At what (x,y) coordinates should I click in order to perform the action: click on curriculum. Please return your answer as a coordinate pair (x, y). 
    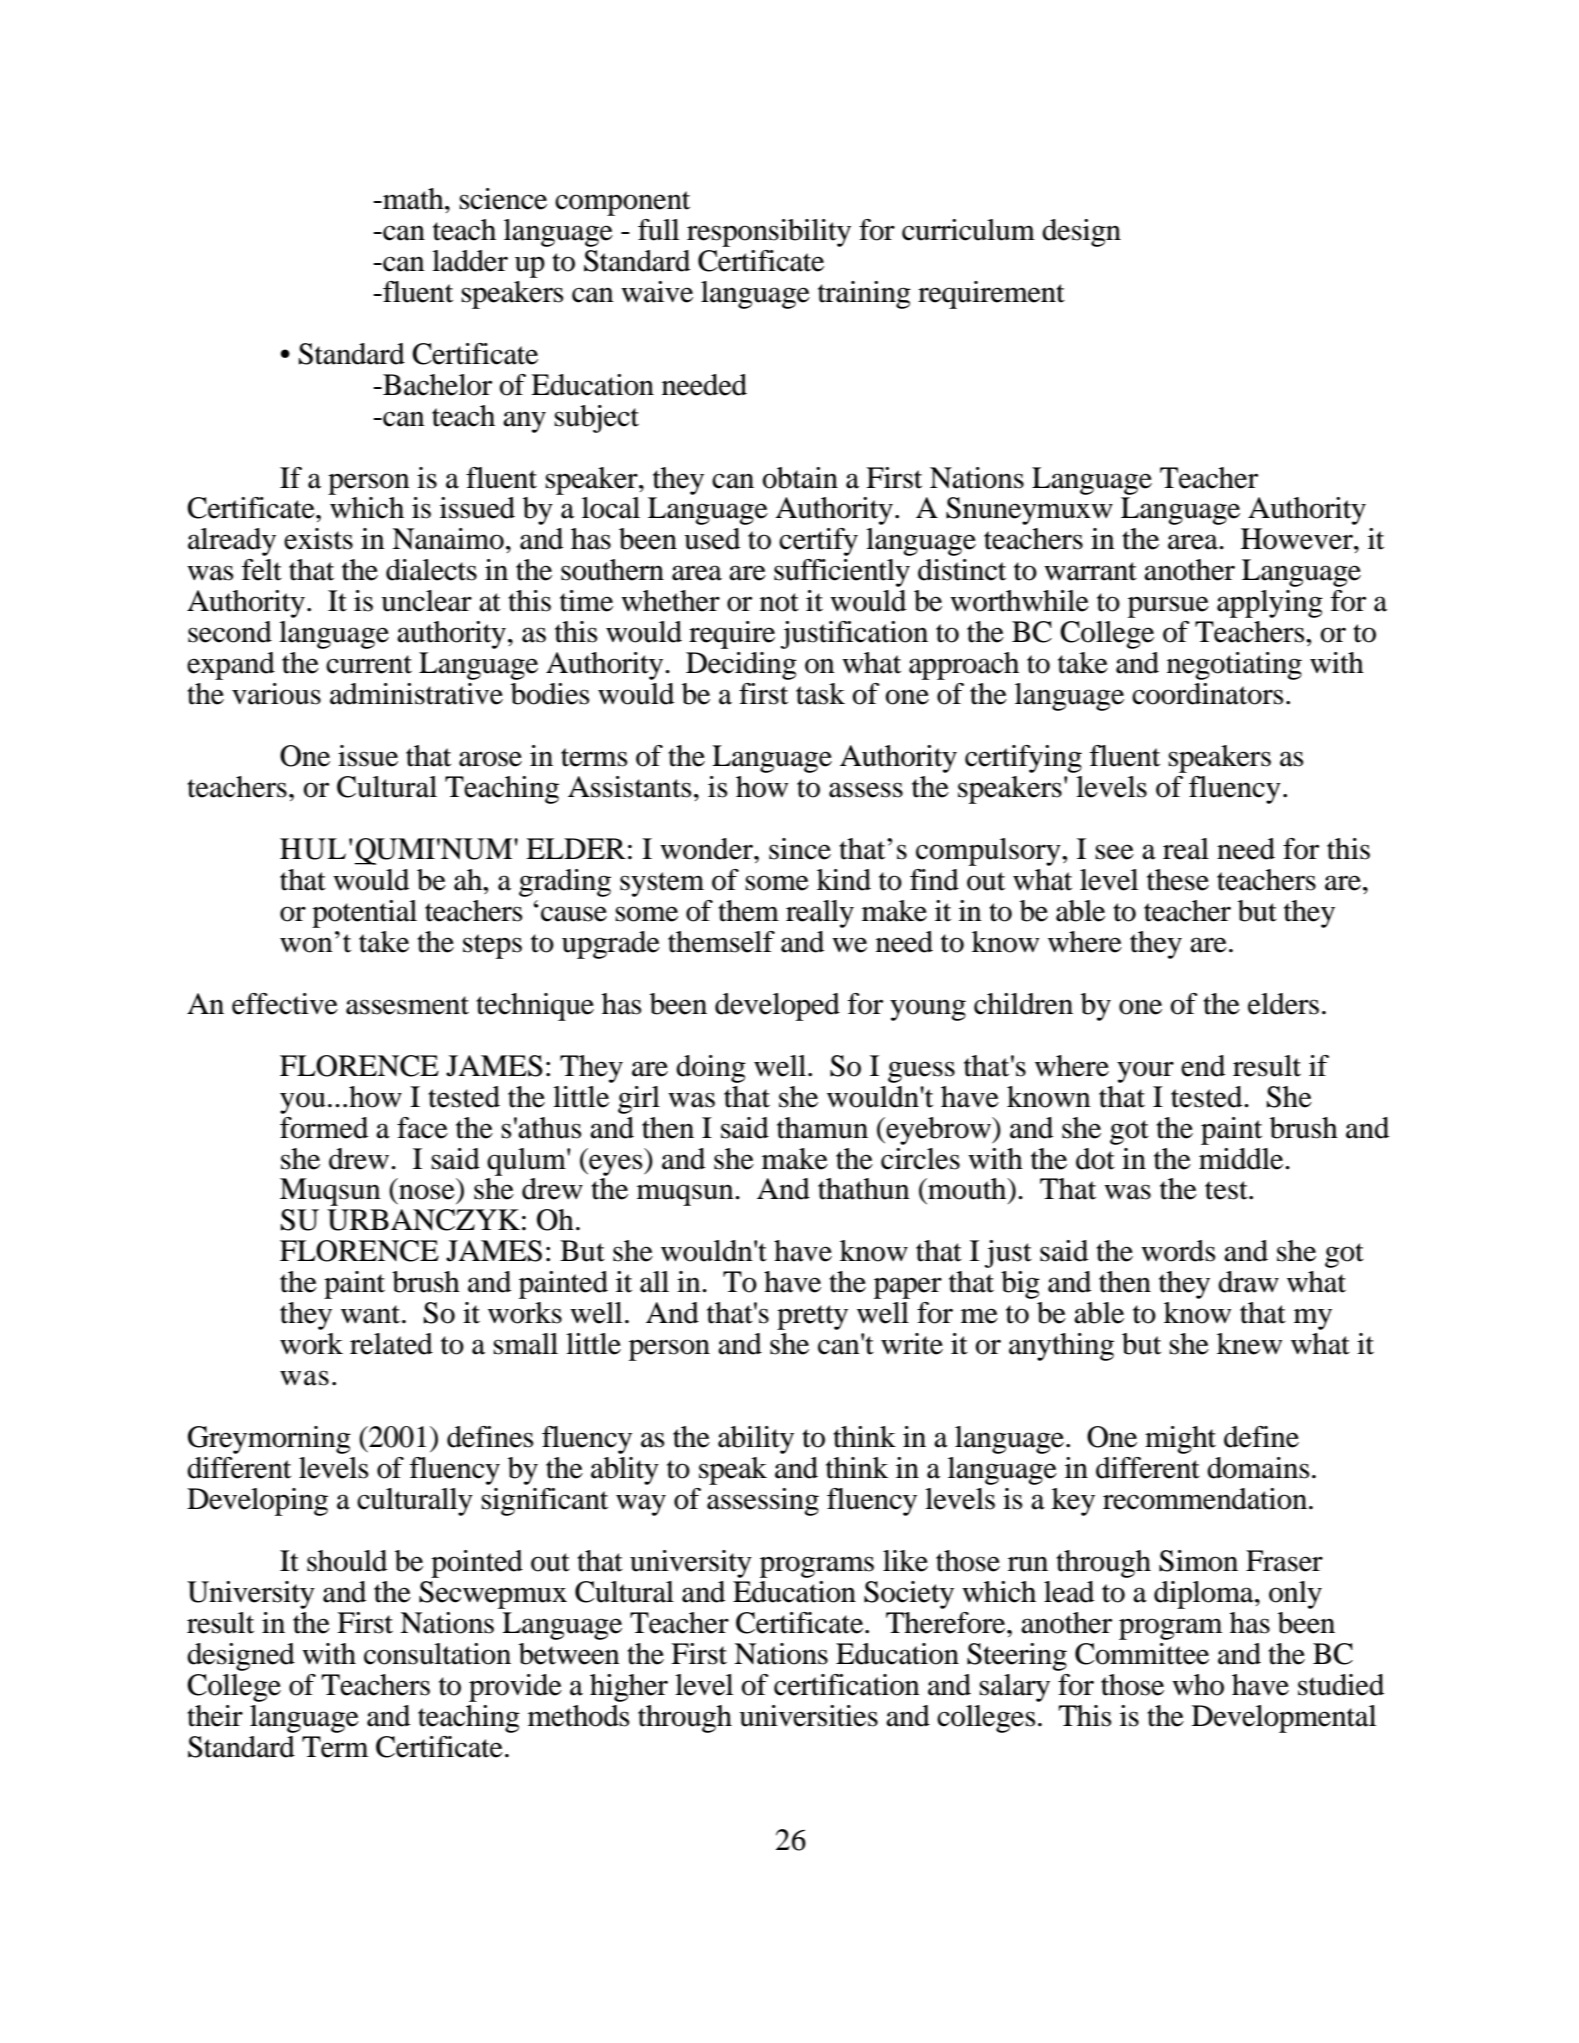
    Looking at the image, I should click on (968, 230).
